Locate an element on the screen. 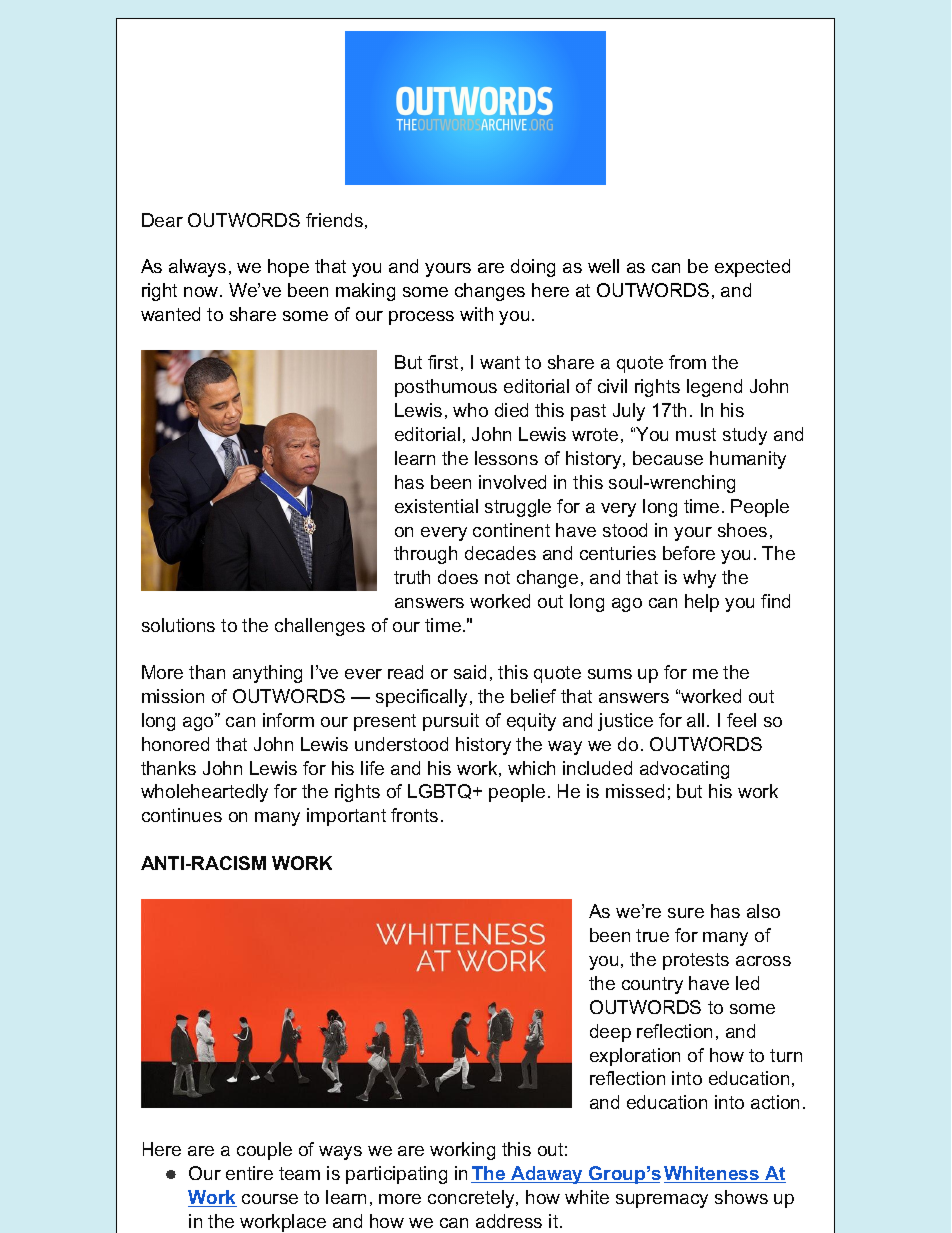 This screenshot has height=1233, width=952. expected is located at coordinates (752, 268).
